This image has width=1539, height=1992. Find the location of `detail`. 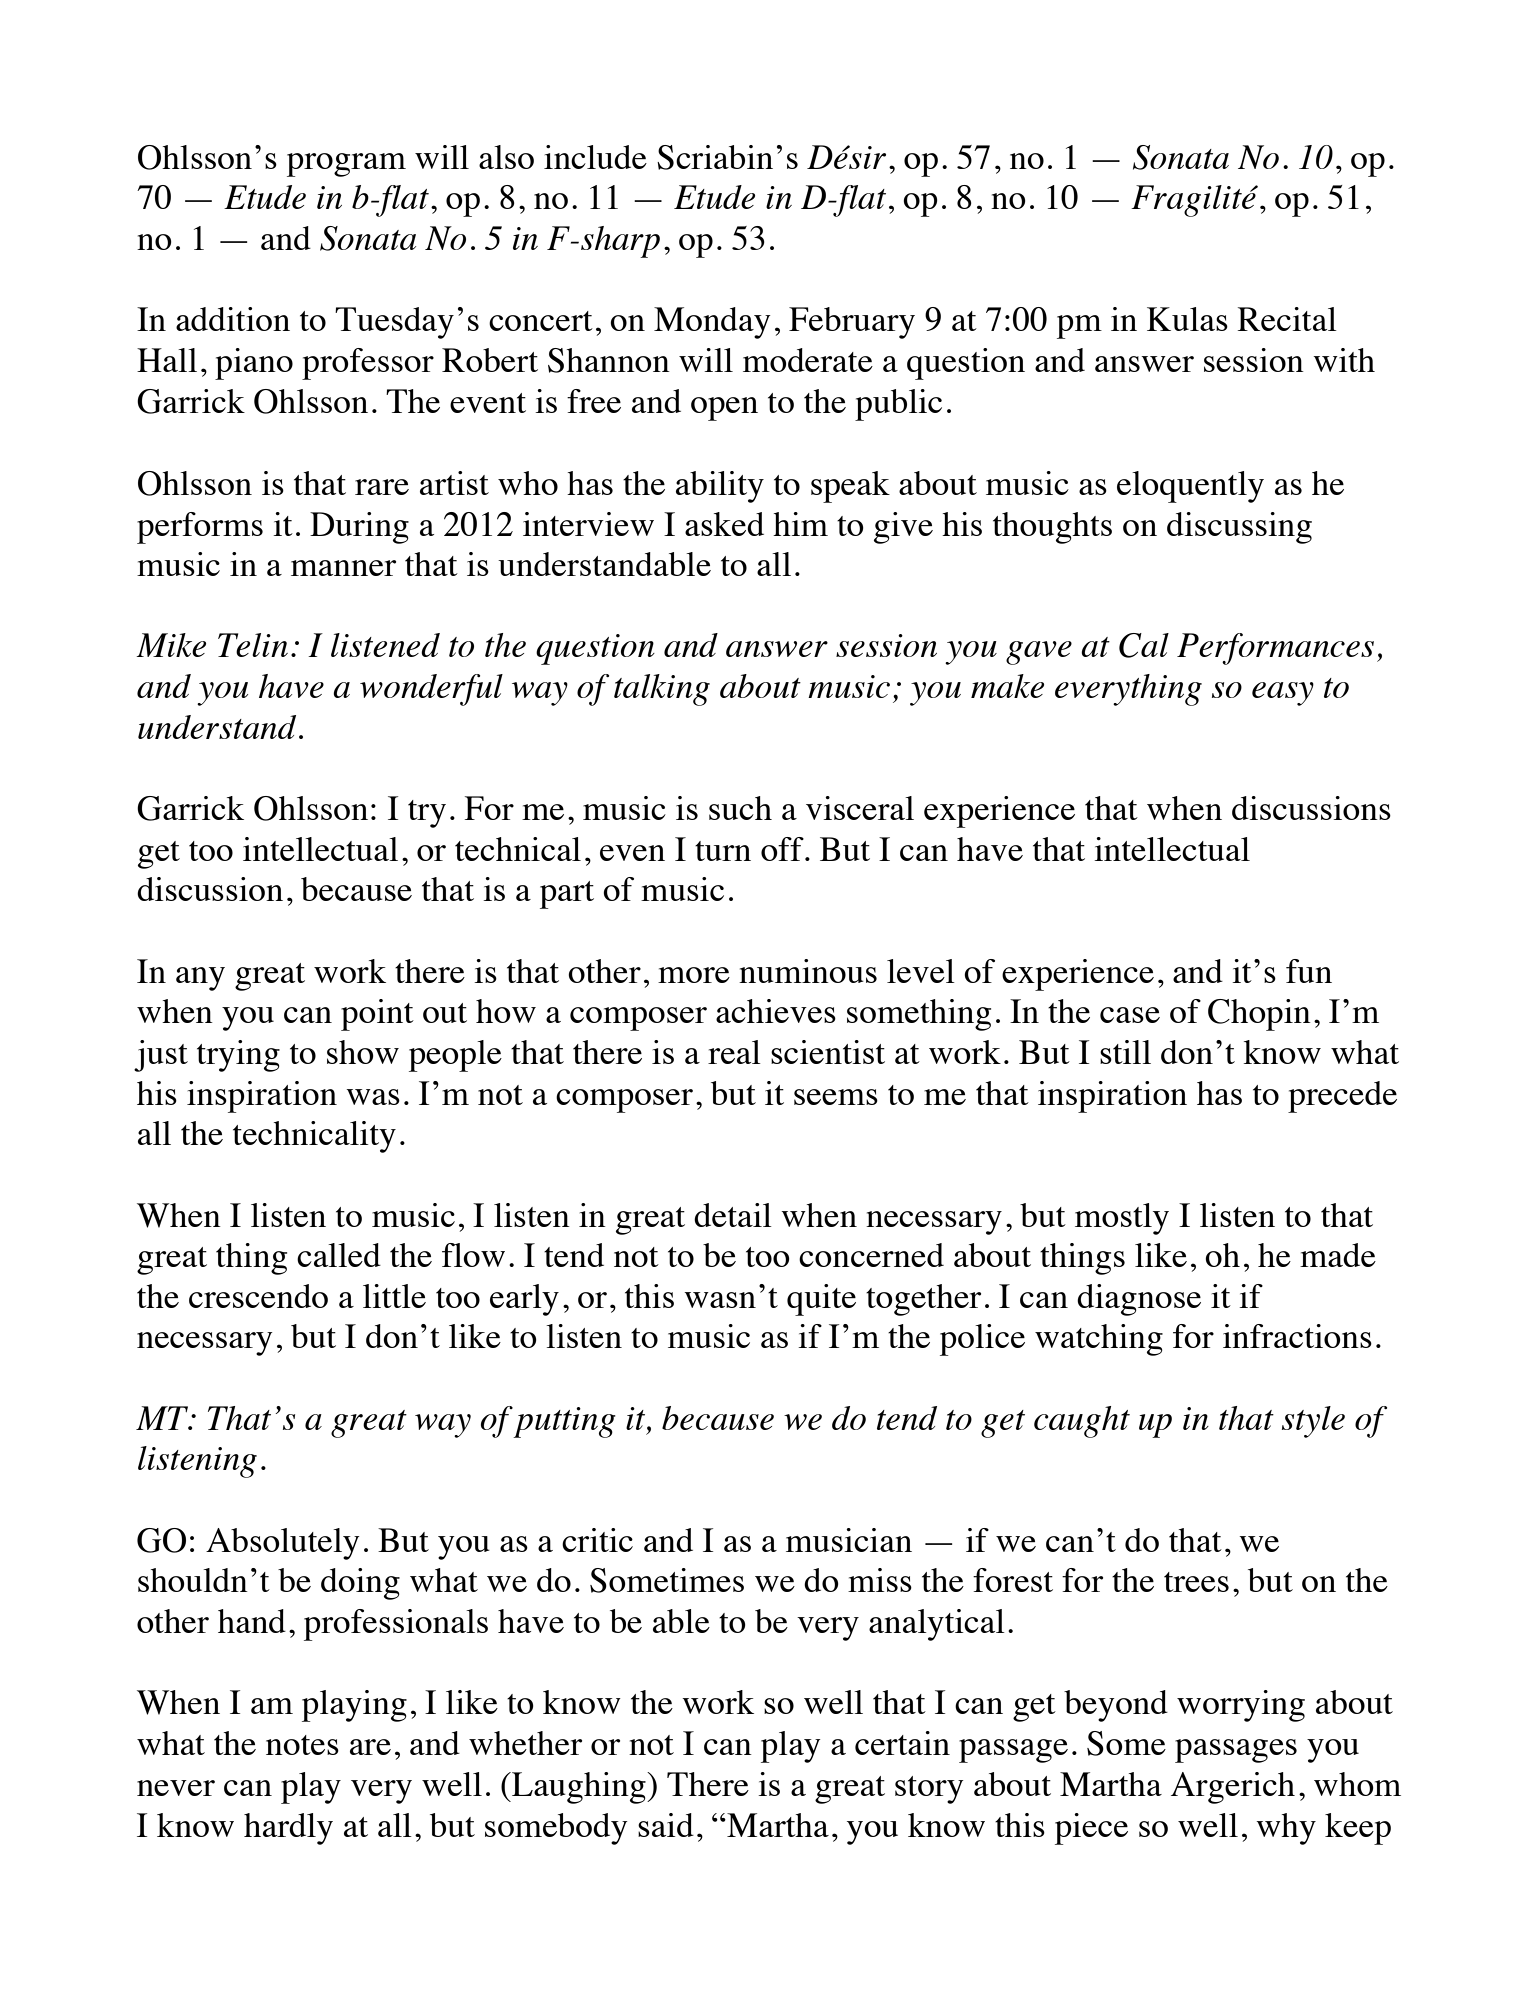

detail is located at coordinates (733, 1215).
